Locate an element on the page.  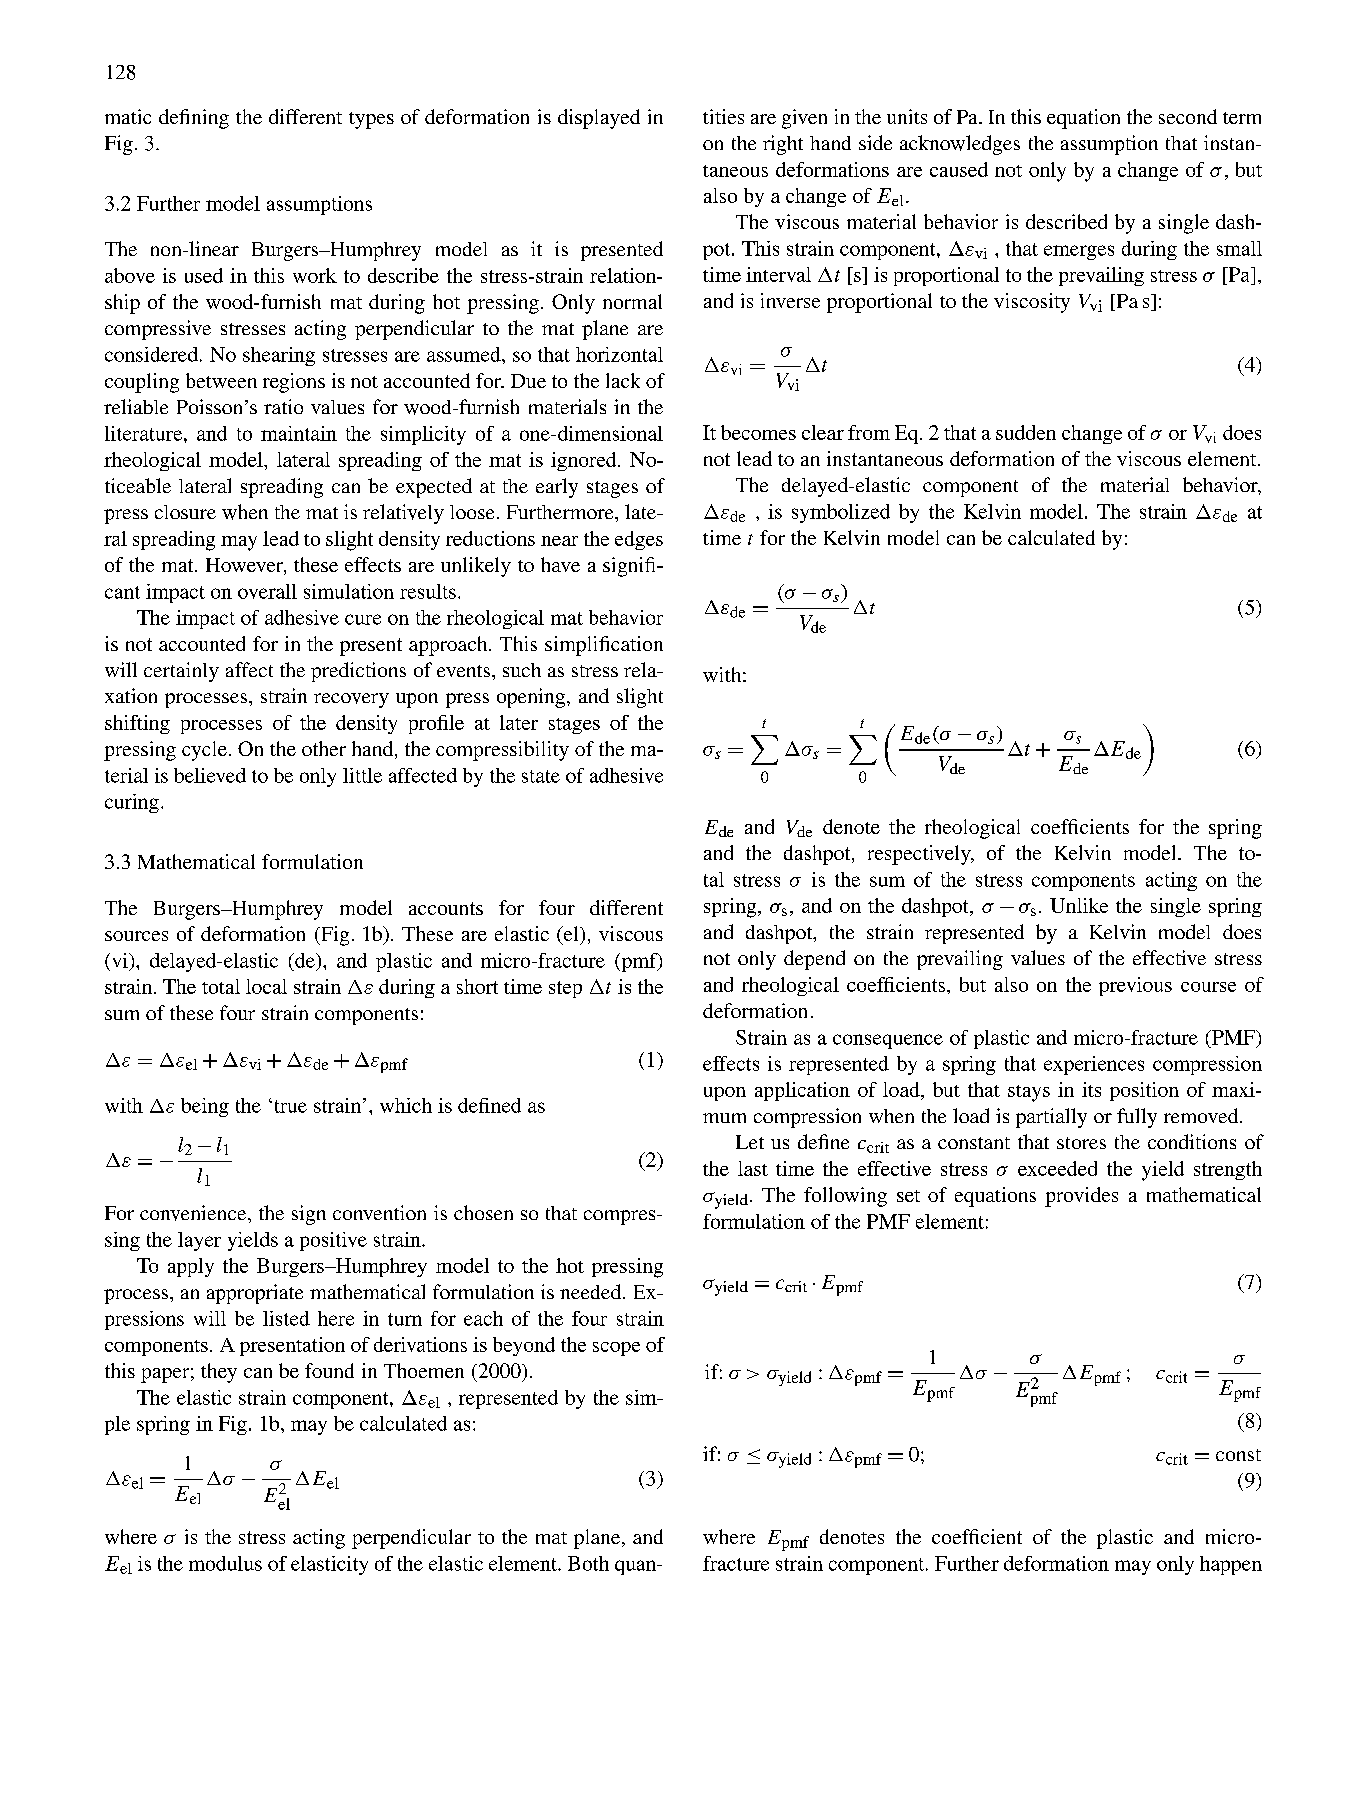
right is located at coordinates (783, 145).
